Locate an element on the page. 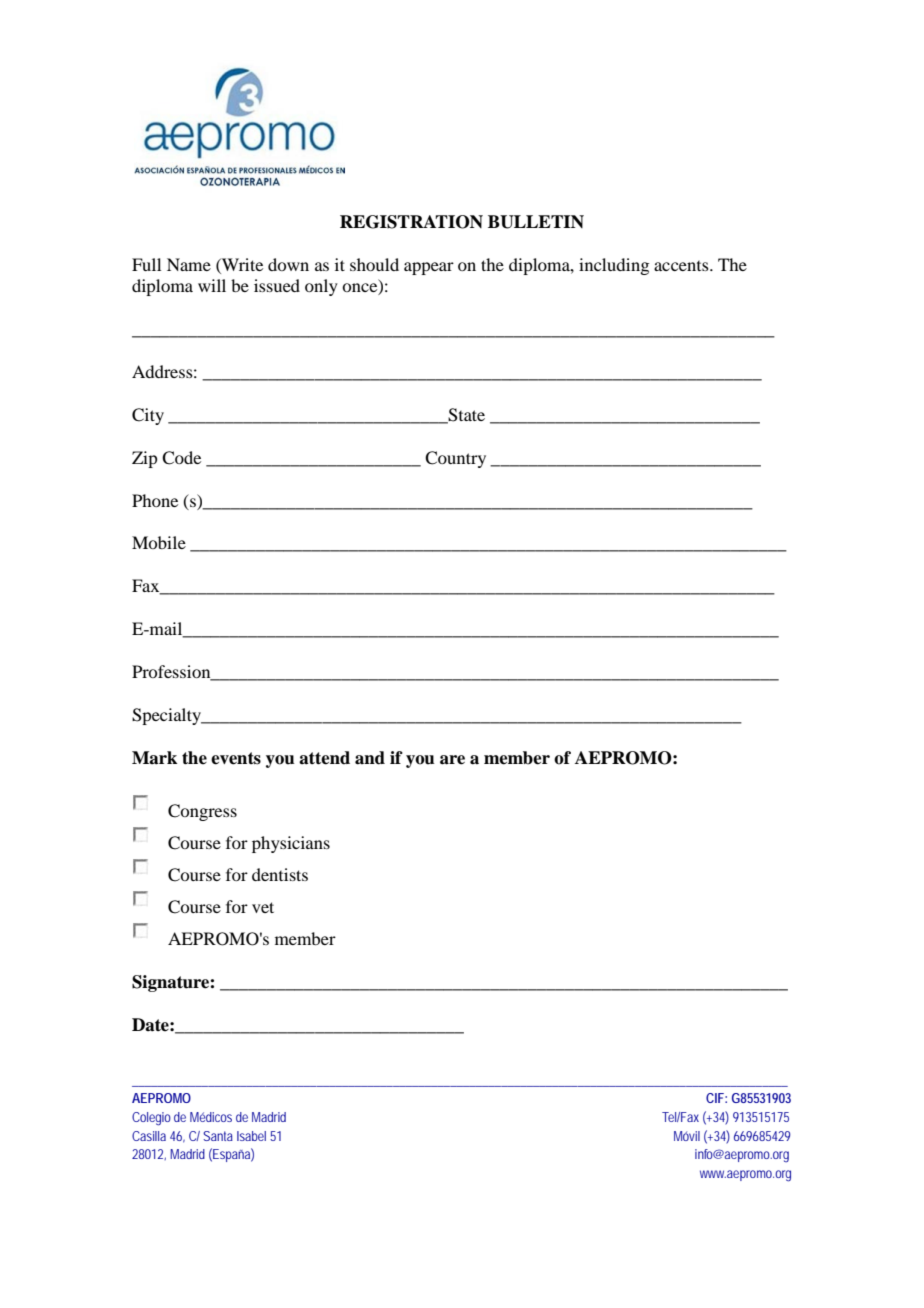 This image has width=924, height=1308. events is located at coordinates (236, 758).
